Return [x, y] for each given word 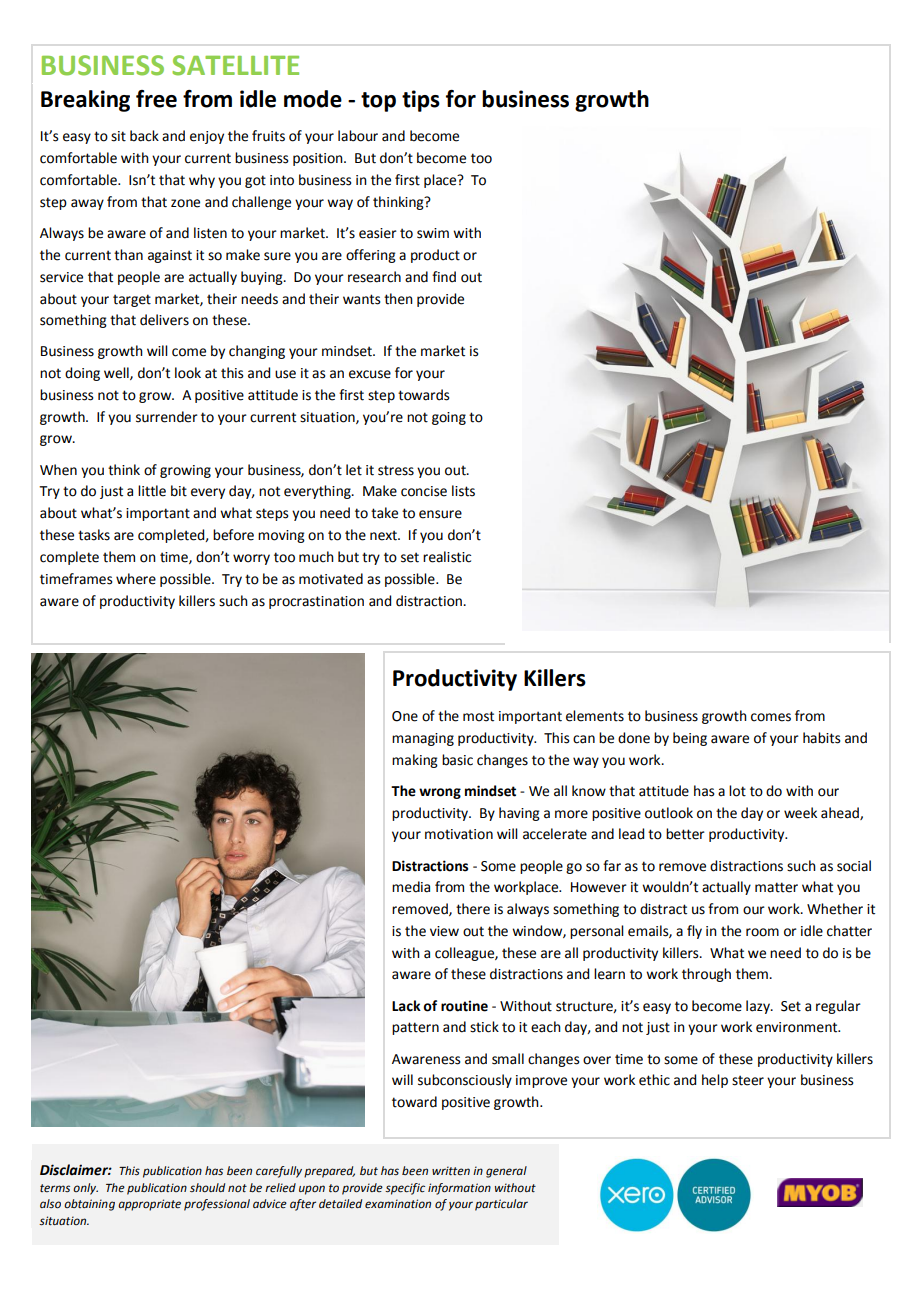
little [152, 491]
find [444, 277]
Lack [406, 1006]
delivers [164, 320]
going [449, 418]
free [156, 99]
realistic [447, 557]
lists [463, 491]
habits [822, 738]
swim [433, 233]
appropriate [149, 1205]
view [444, 931]
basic [457, 760]
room [762, 932]
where [136, 579]
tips [421, 101]
